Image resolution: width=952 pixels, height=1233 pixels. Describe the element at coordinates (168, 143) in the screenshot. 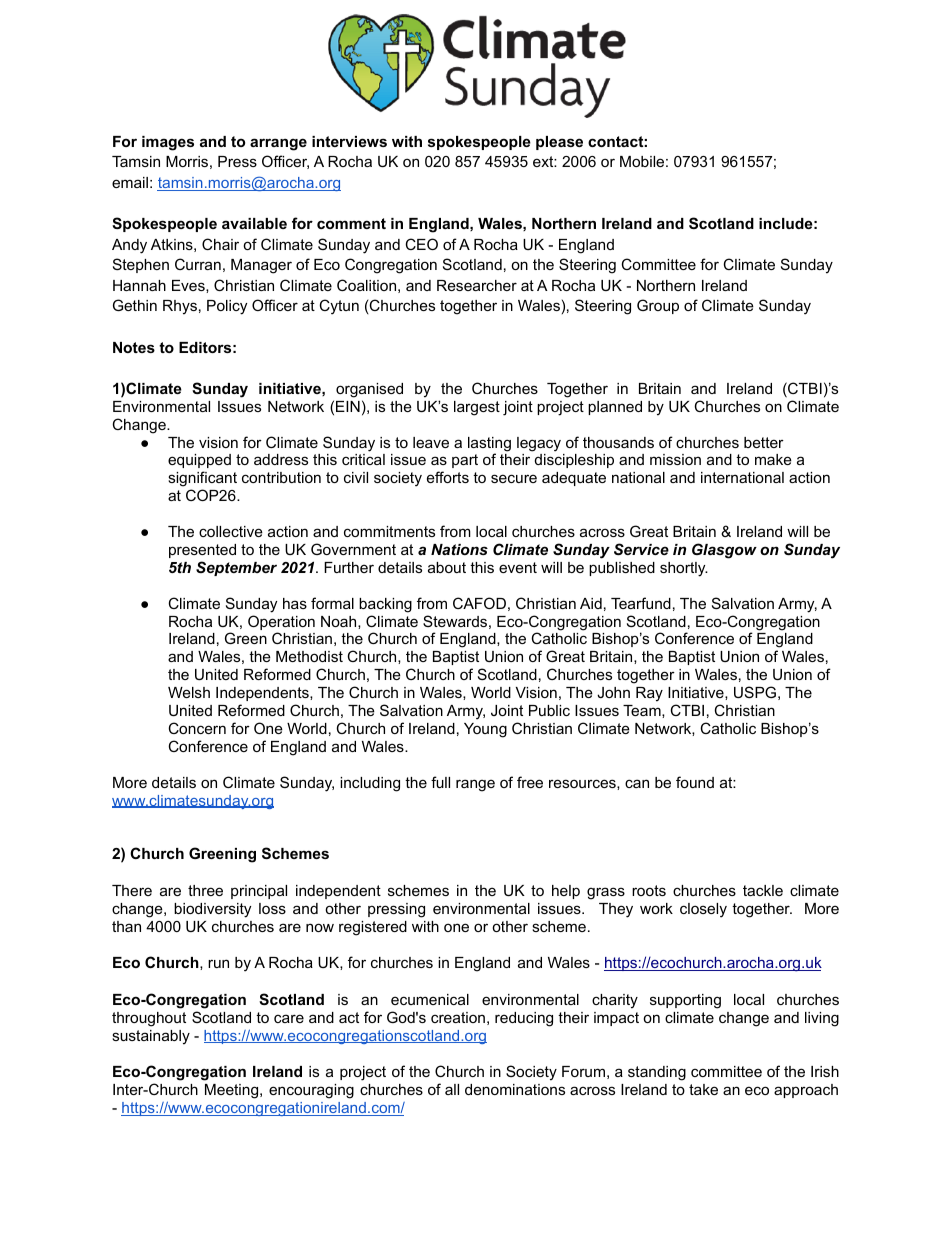

I see `images` at that location.
